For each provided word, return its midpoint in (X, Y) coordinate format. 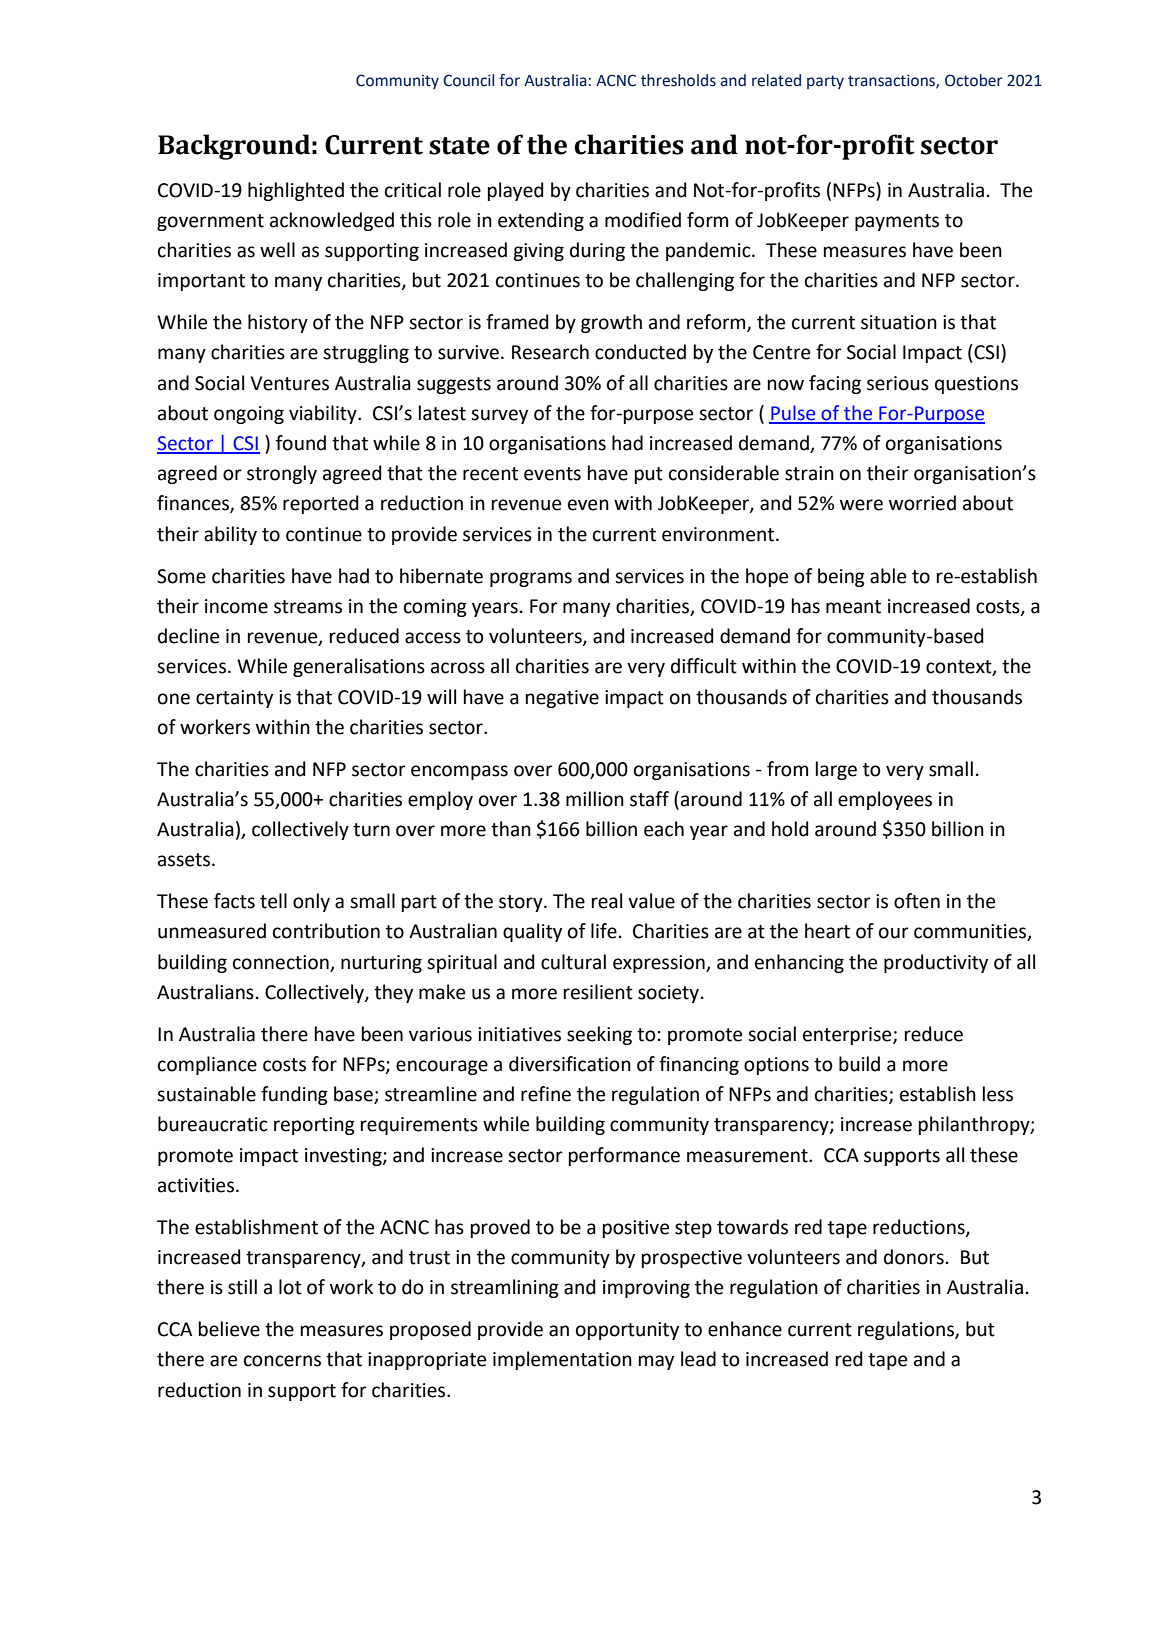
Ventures (289, 383)
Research (550, 352)
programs (531, 579)
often (917, 901)
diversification (570, 1064)
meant (853, 607)
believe (229, 1329)
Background (234, 147)
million (595, 799)
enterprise (848, 1036)
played (516, 191)
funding (294, 1095)
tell (273, 901)
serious (898, 383)
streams (308, 607)
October (974, 80)
